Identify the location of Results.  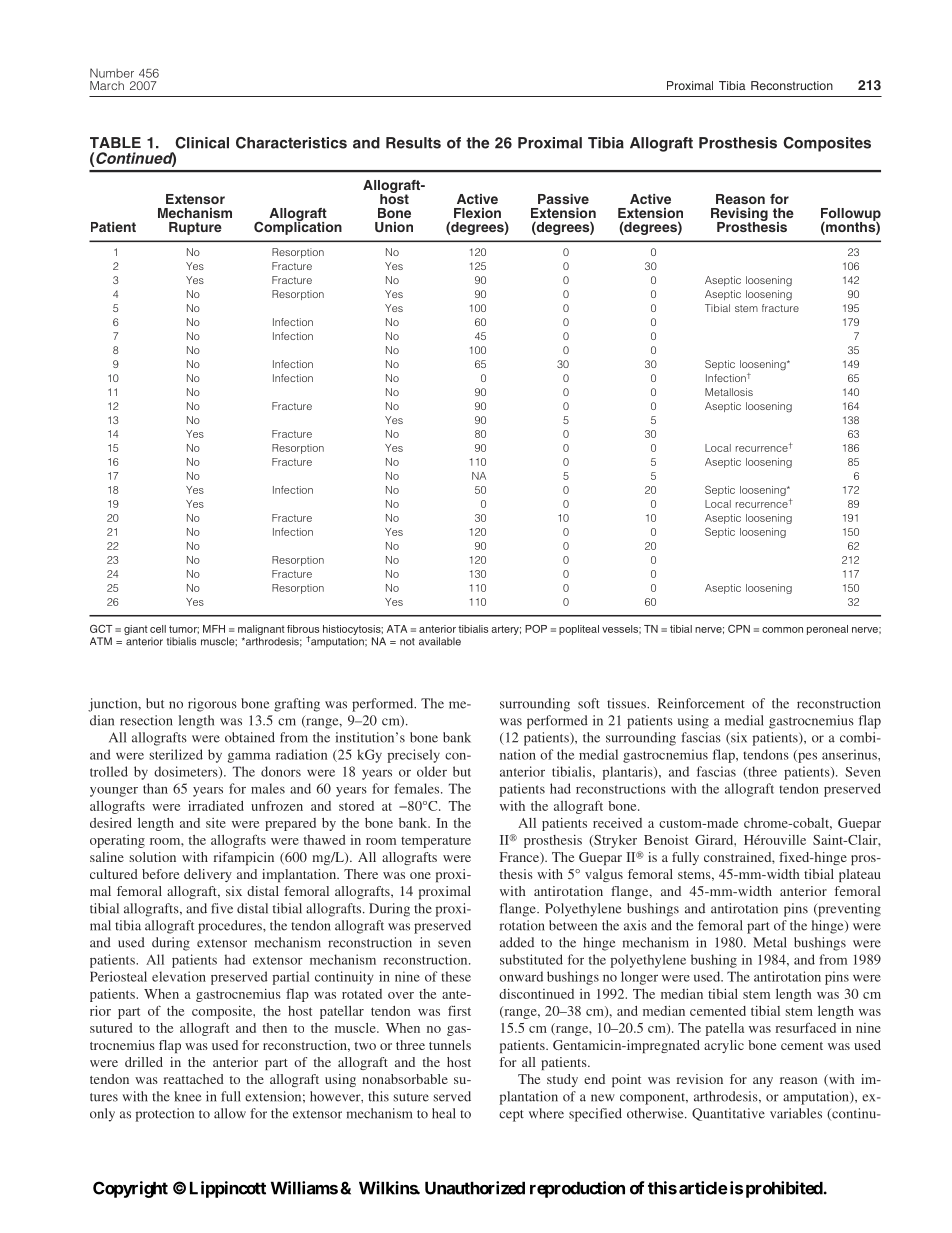
(413, 143).
